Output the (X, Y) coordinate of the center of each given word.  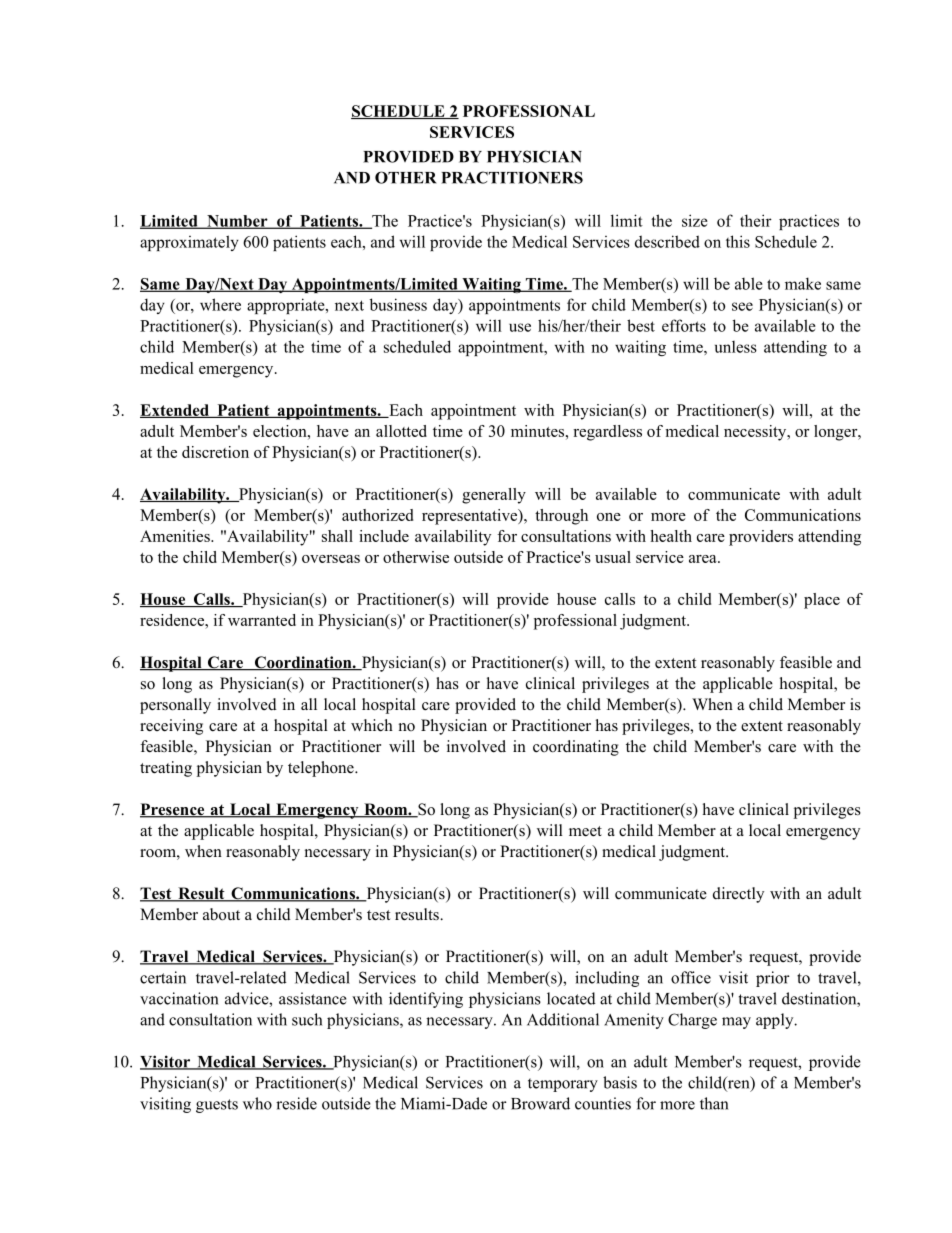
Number (237, 222)
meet (585, 831)
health (671, 536)
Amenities (176, 536)
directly (738, 895)
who (257, 1103)
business (398, 304)
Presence (173, 810)
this (738, 241)
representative (471, 517)
